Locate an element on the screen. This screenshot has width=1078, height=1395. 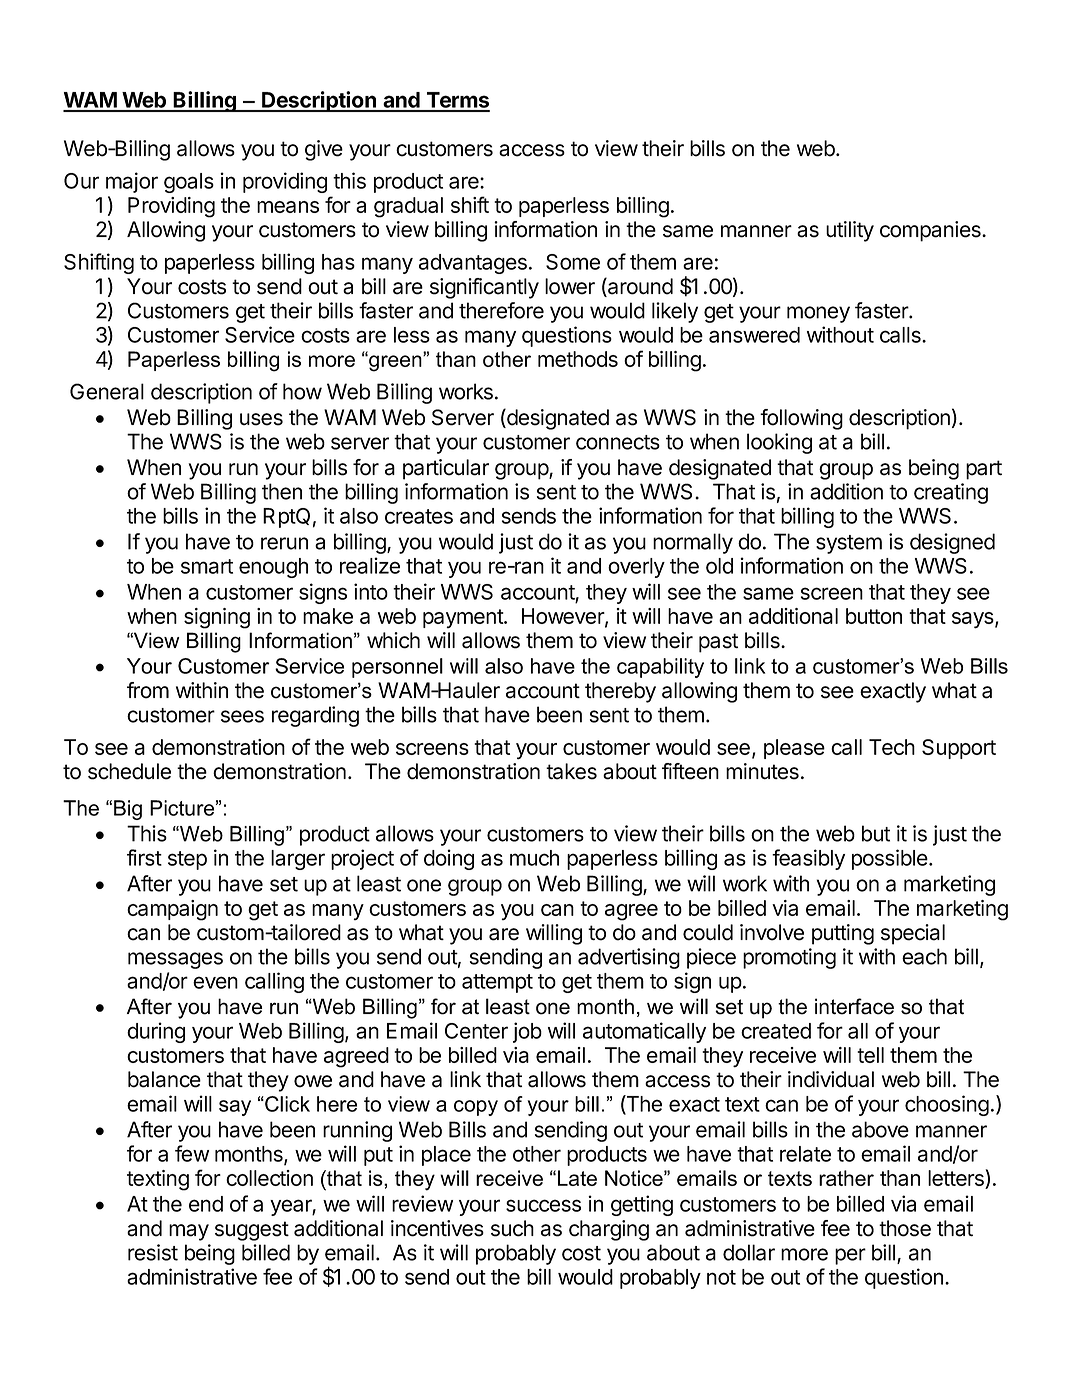
step is located at coordinates (187, 860).
